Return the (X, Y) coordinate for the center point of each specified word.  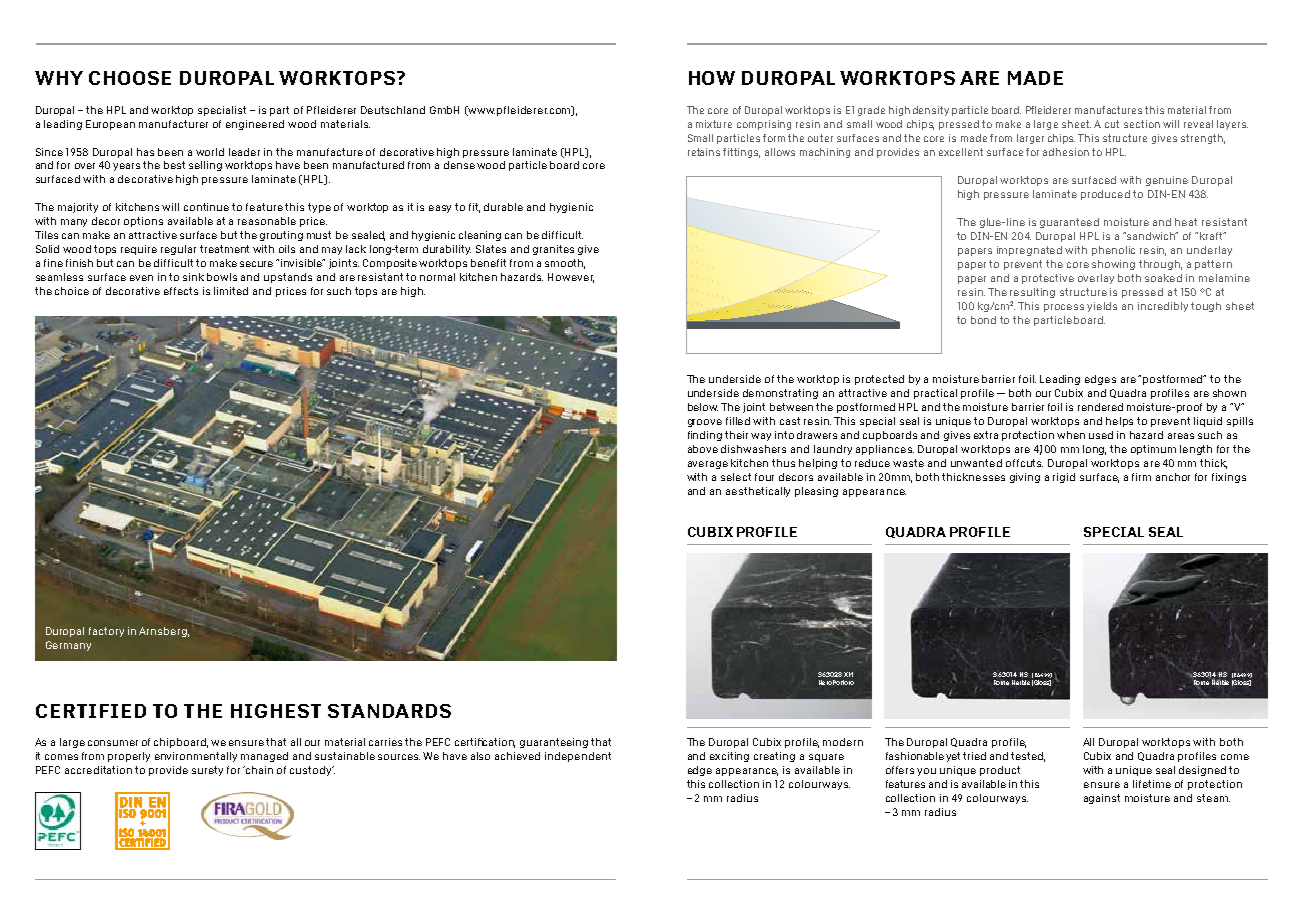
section (1142, 124)
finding (705, 436)
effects (181, 291)
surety (207, 771)
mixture (714, 124)
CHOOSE (130, 78)
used (1101, 435)
